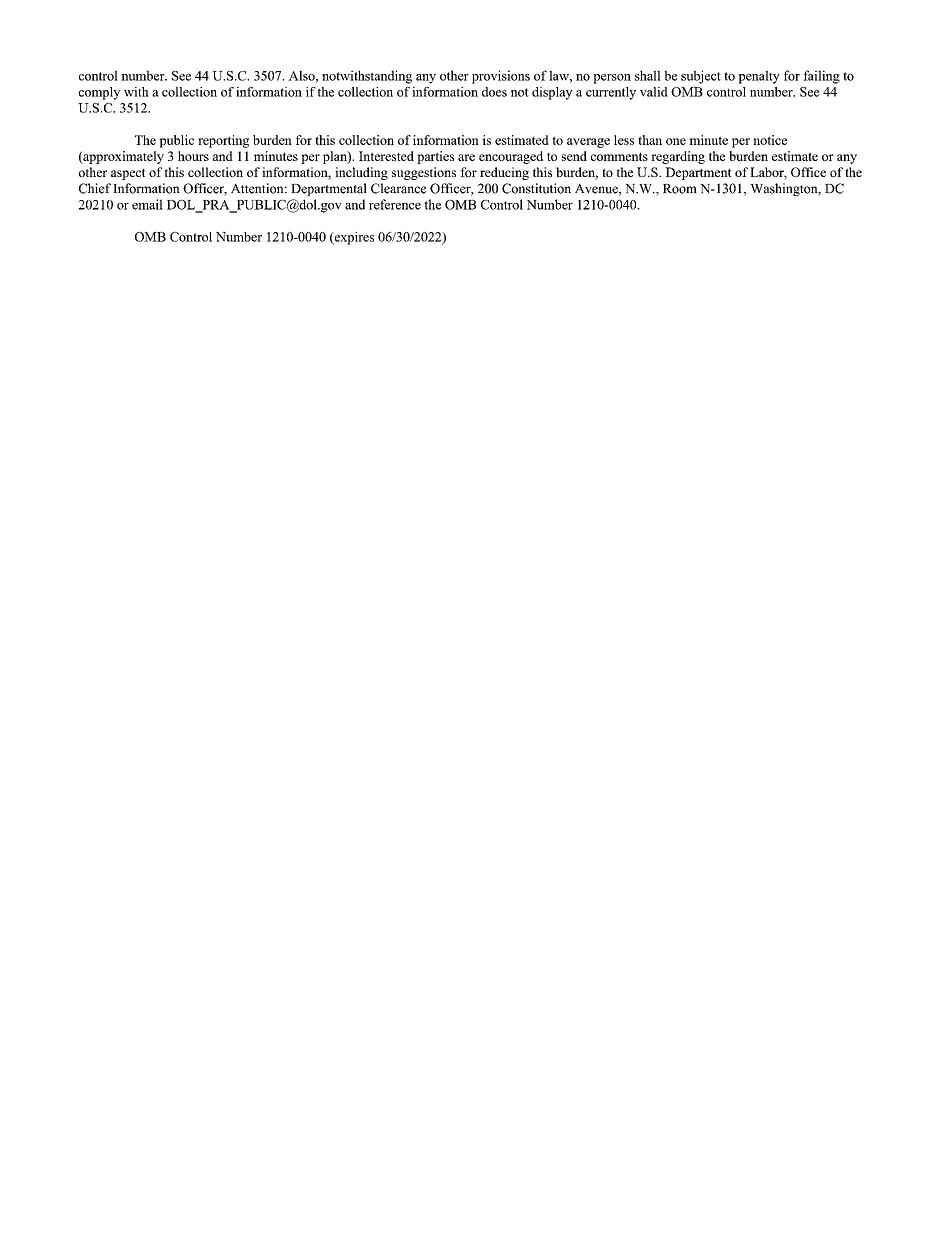  What do you see at coordinates (147, 204) in the screenshot?
I see `email` at bounding box center [147, 204].
